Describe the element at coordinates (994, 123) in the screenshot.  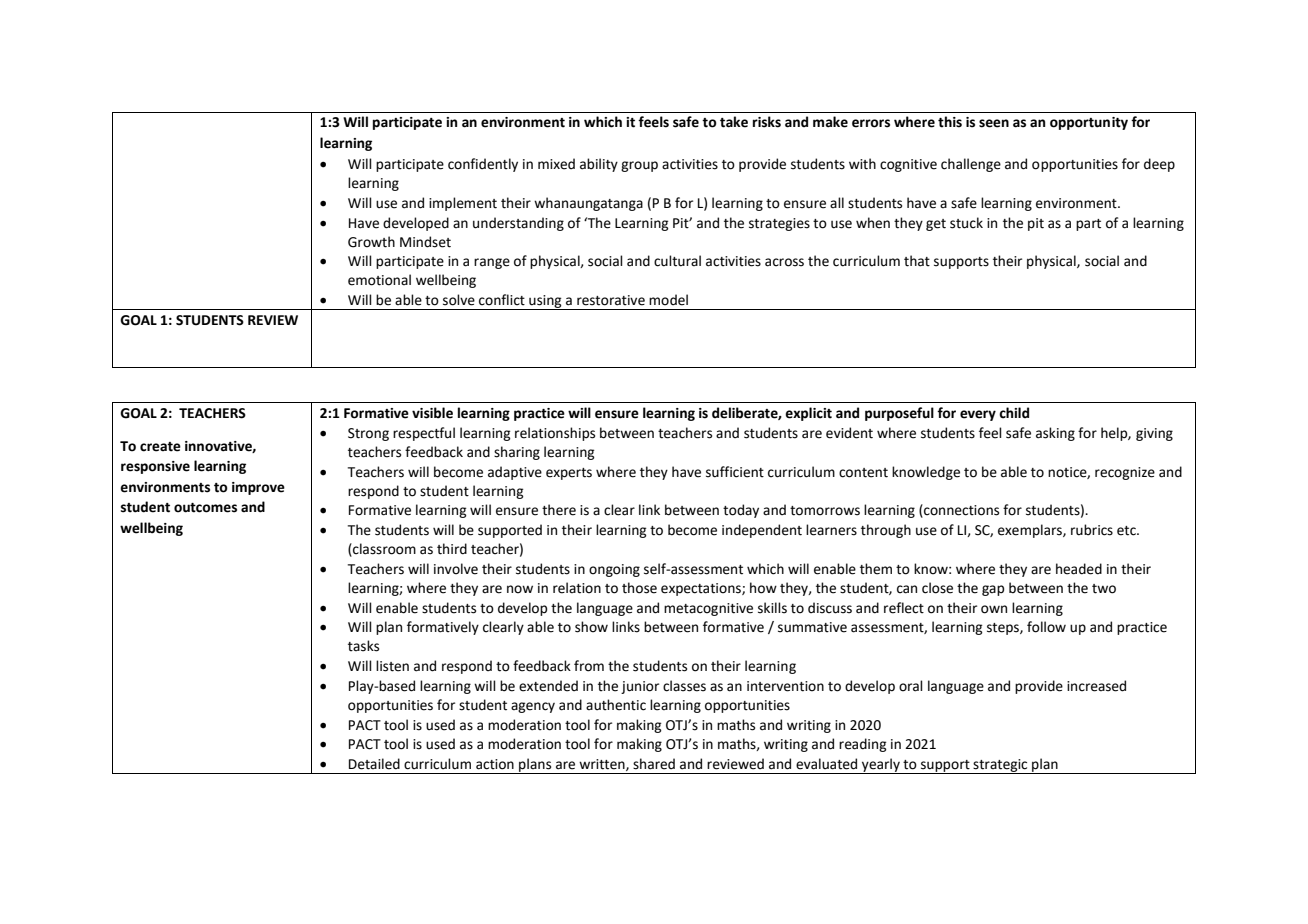
I see `seen` at that location.
